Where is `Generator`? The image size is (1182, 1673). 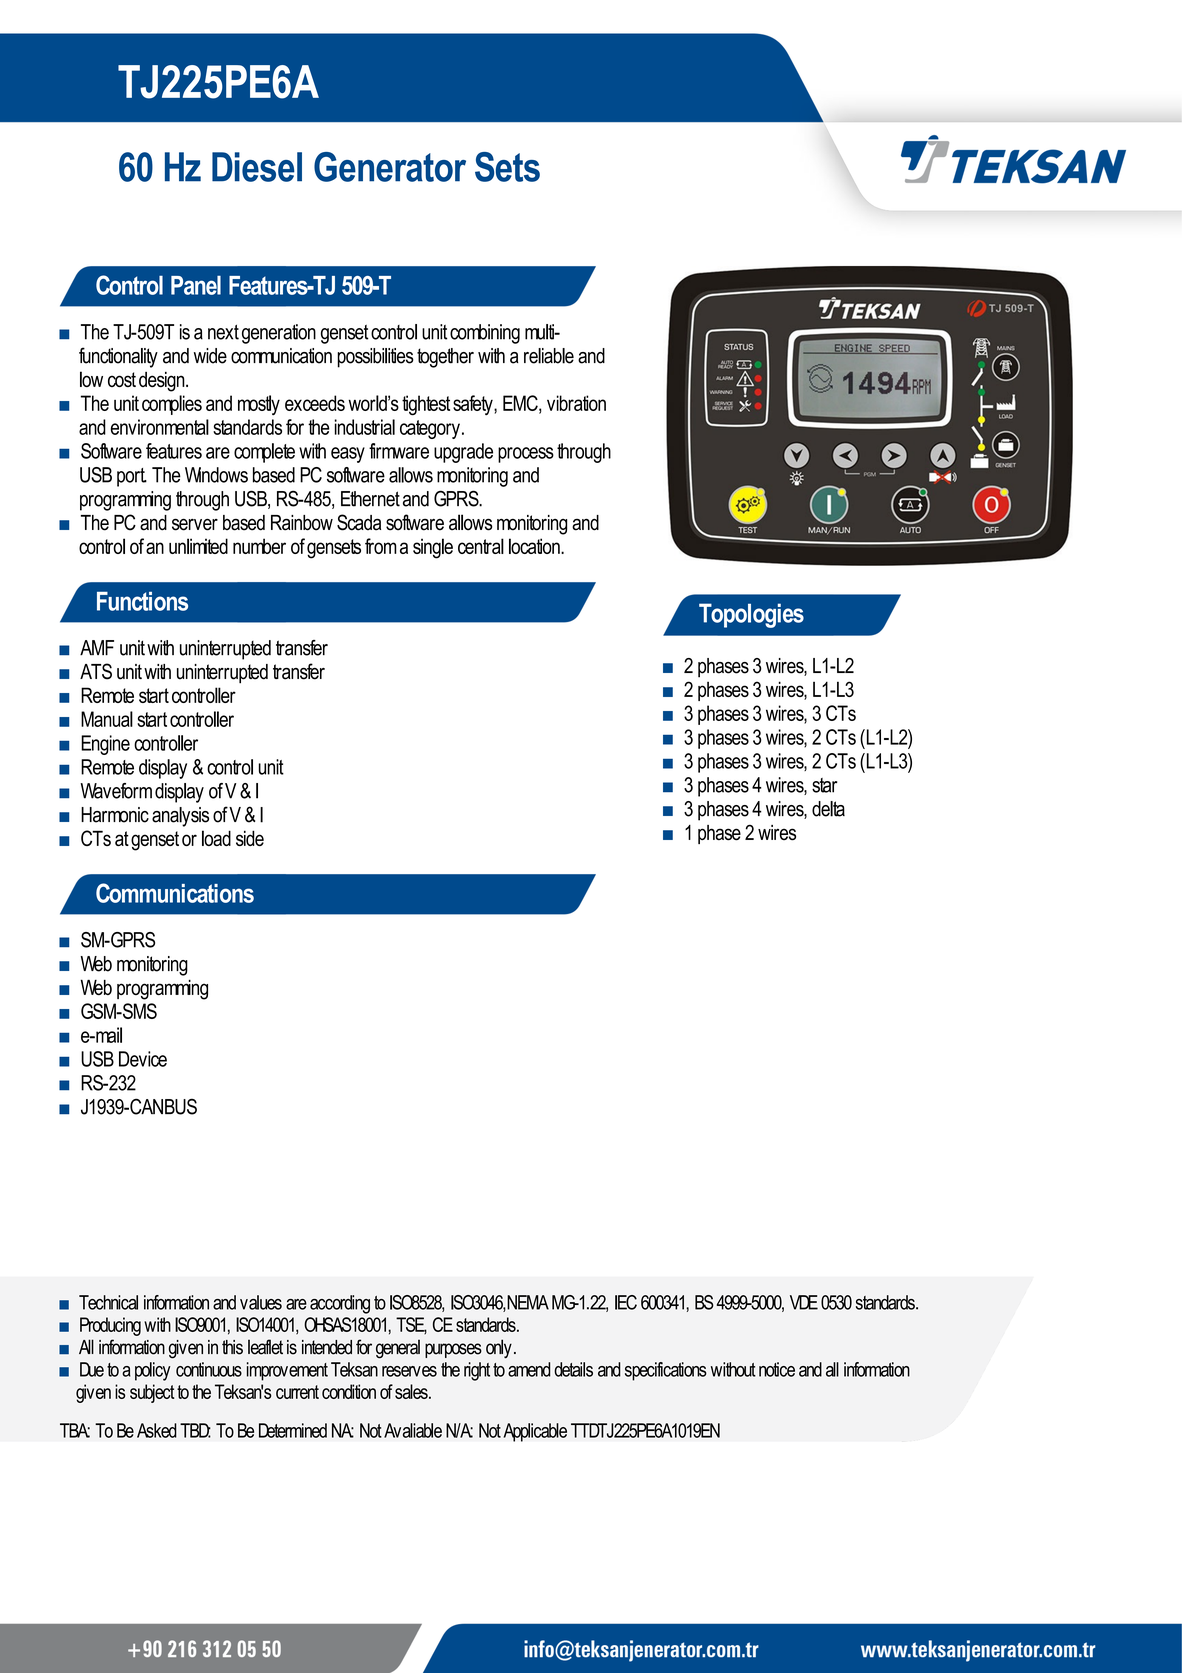
Generator is located at coordinates (390, 167).
